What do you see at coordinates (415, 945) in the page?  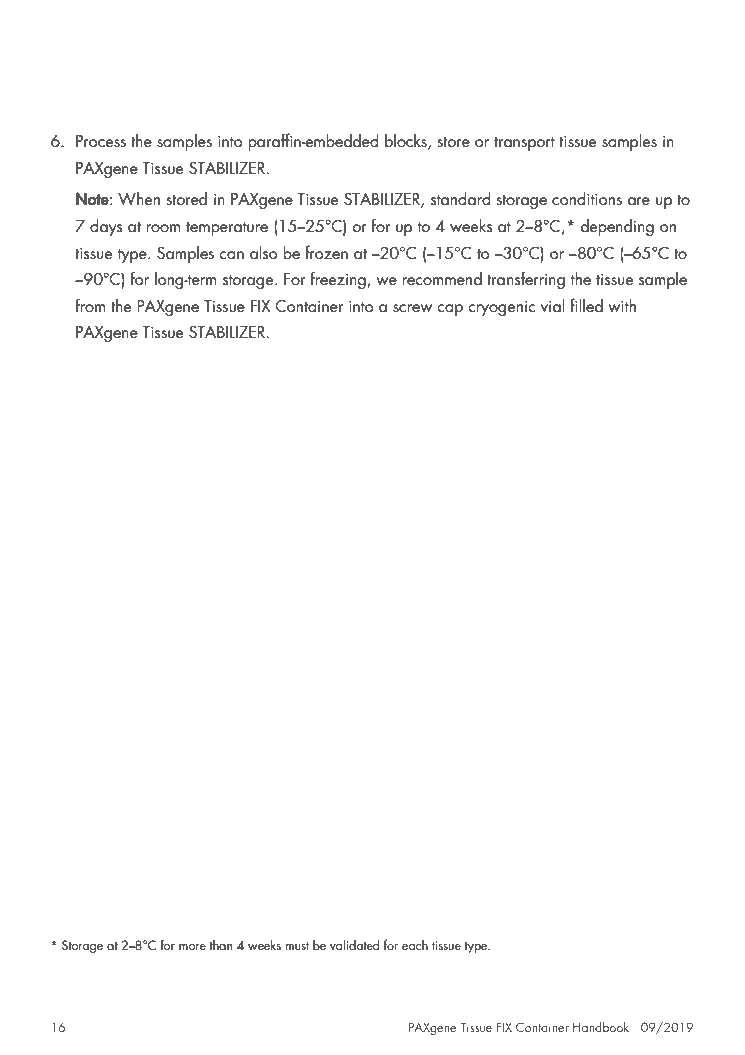 I see `each` at bounding box center [415, 945].
